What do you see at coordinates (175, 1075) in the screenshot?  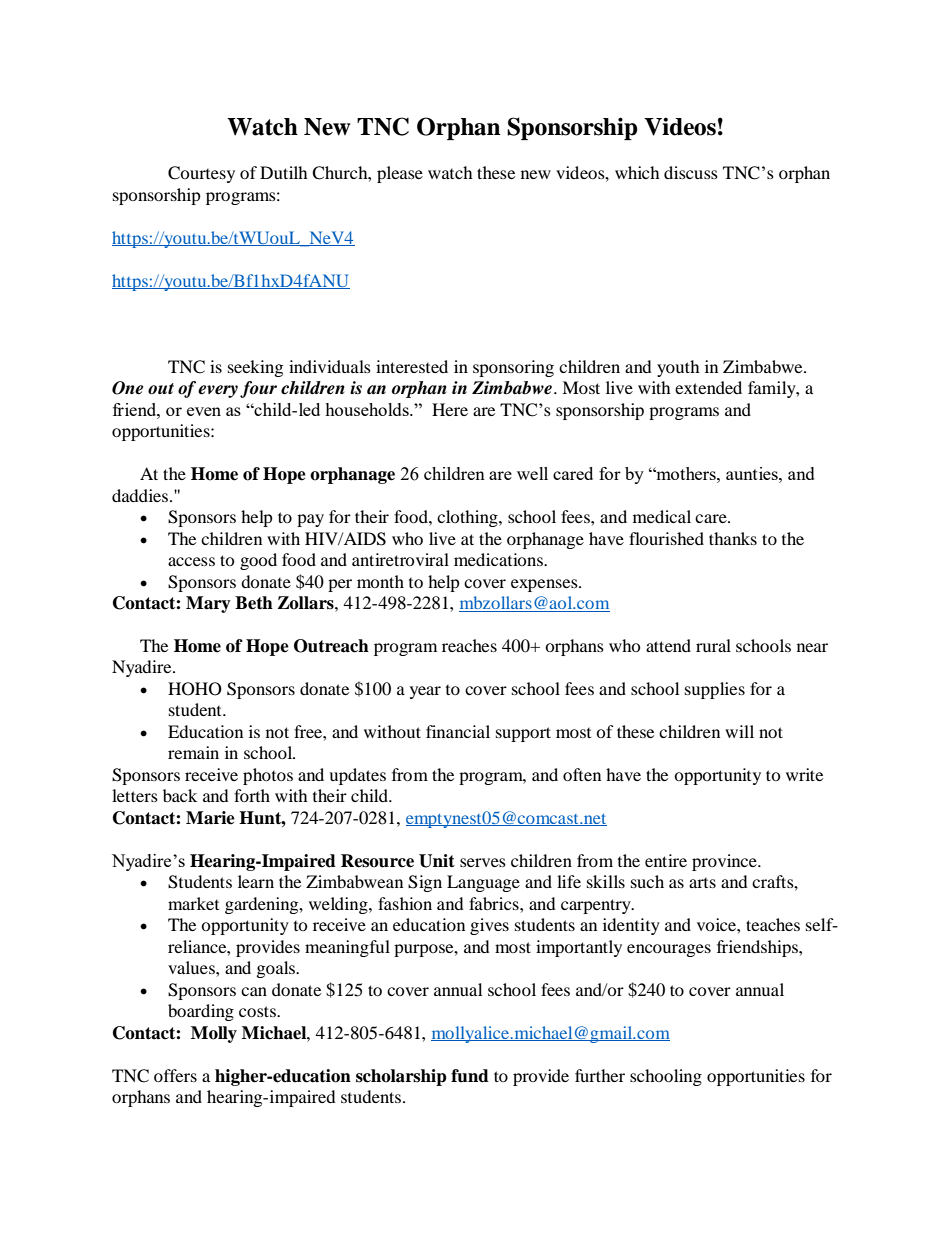 I see `offers` at bounding box center [175, 1075].
